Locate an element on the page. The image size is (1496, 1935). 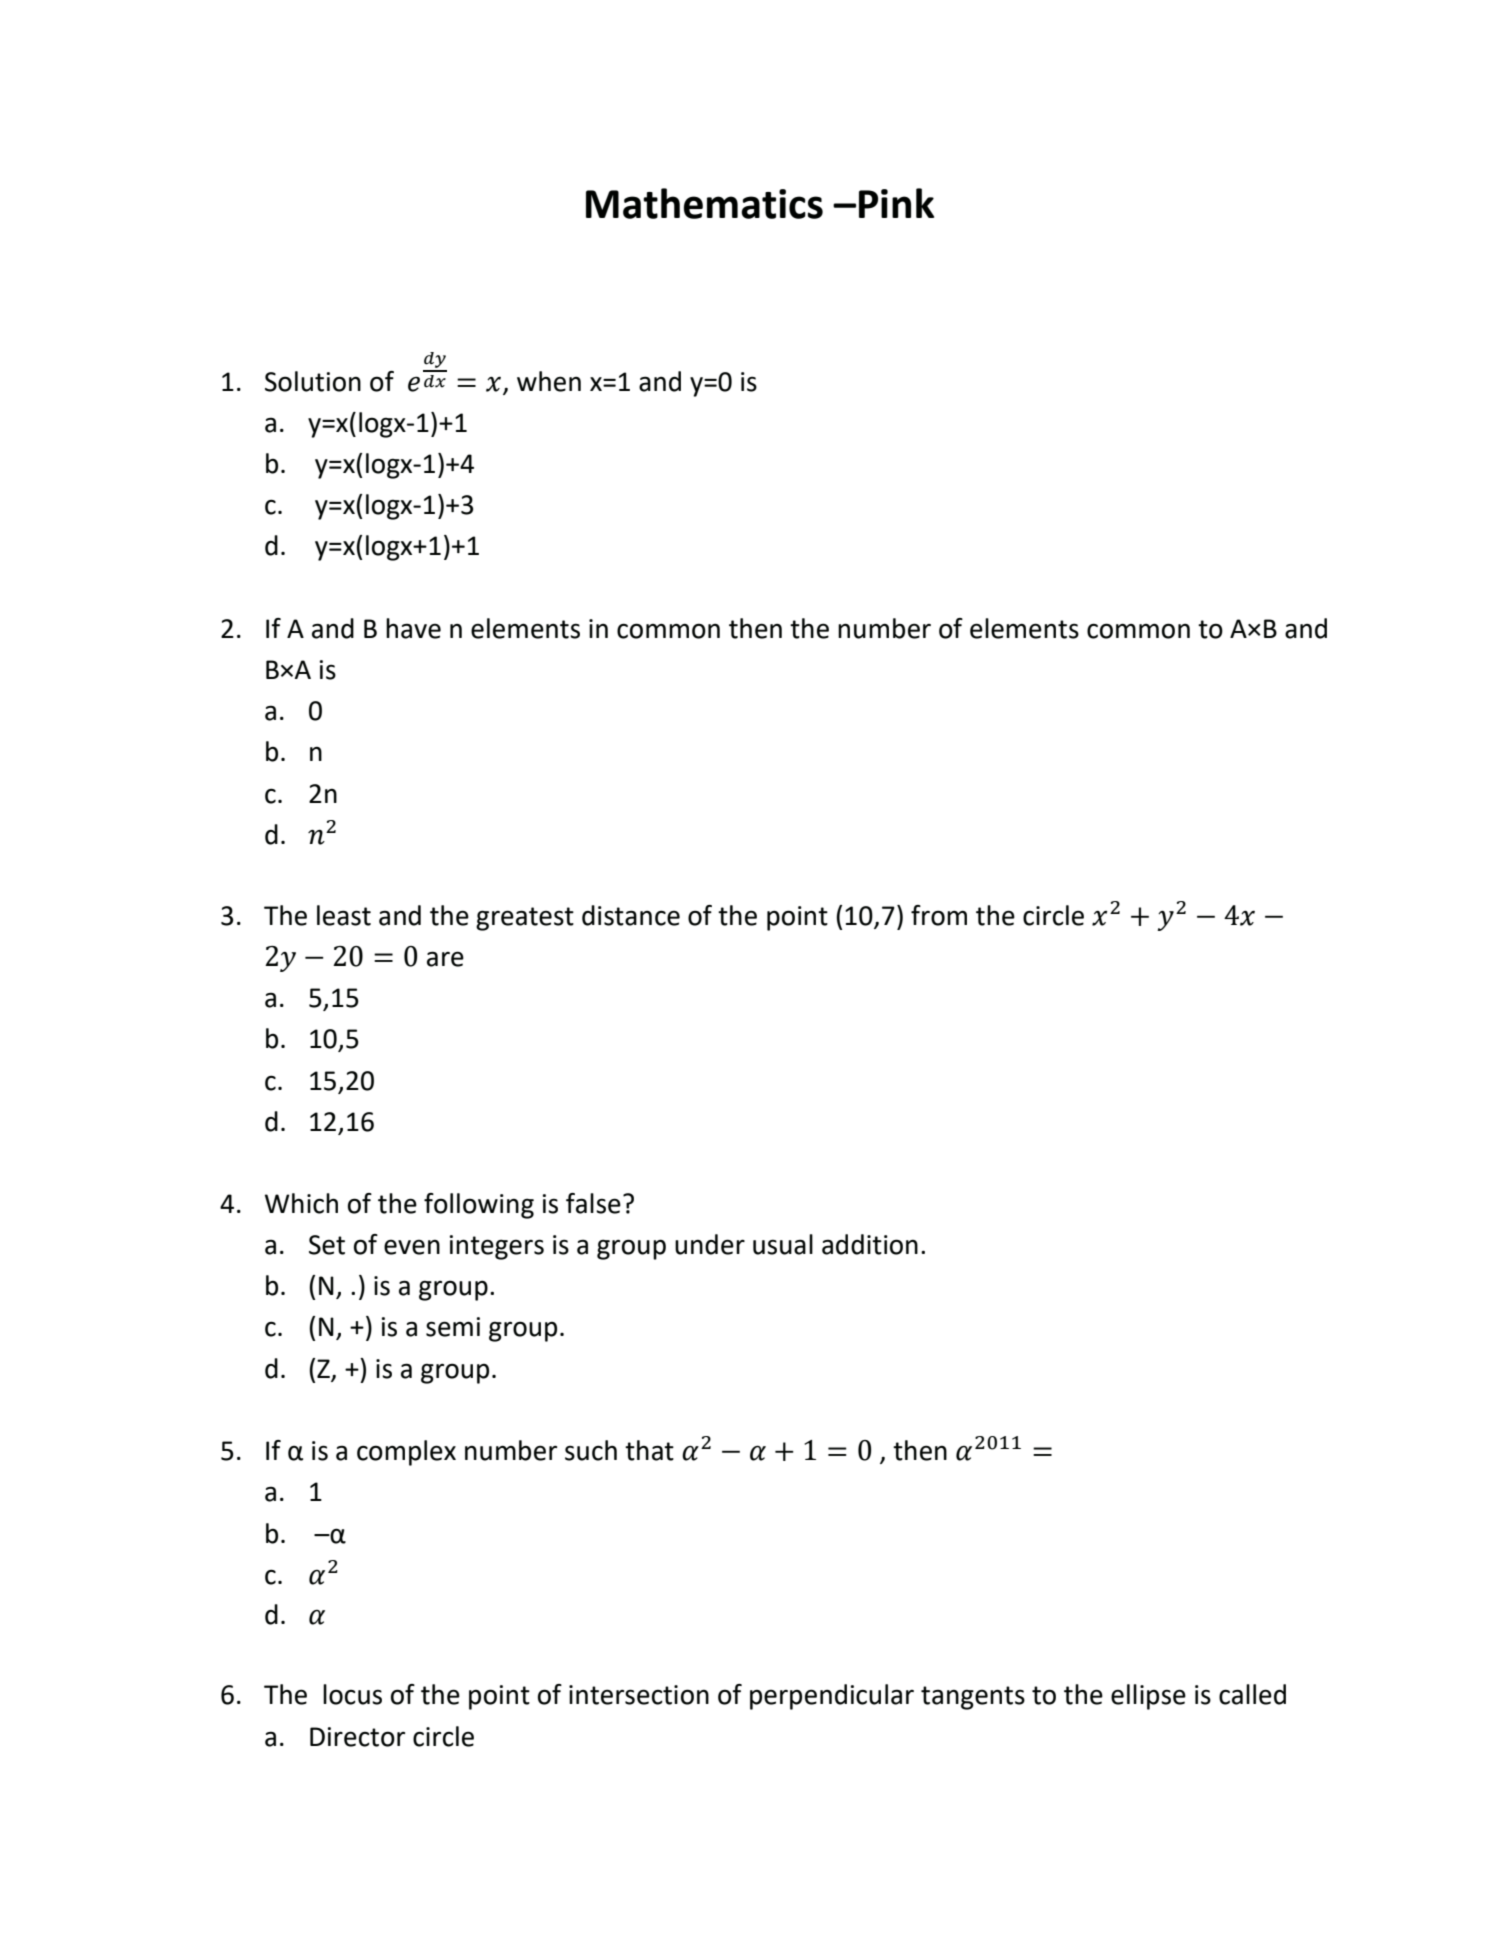
Pink is located at coordinates (896, 203).
